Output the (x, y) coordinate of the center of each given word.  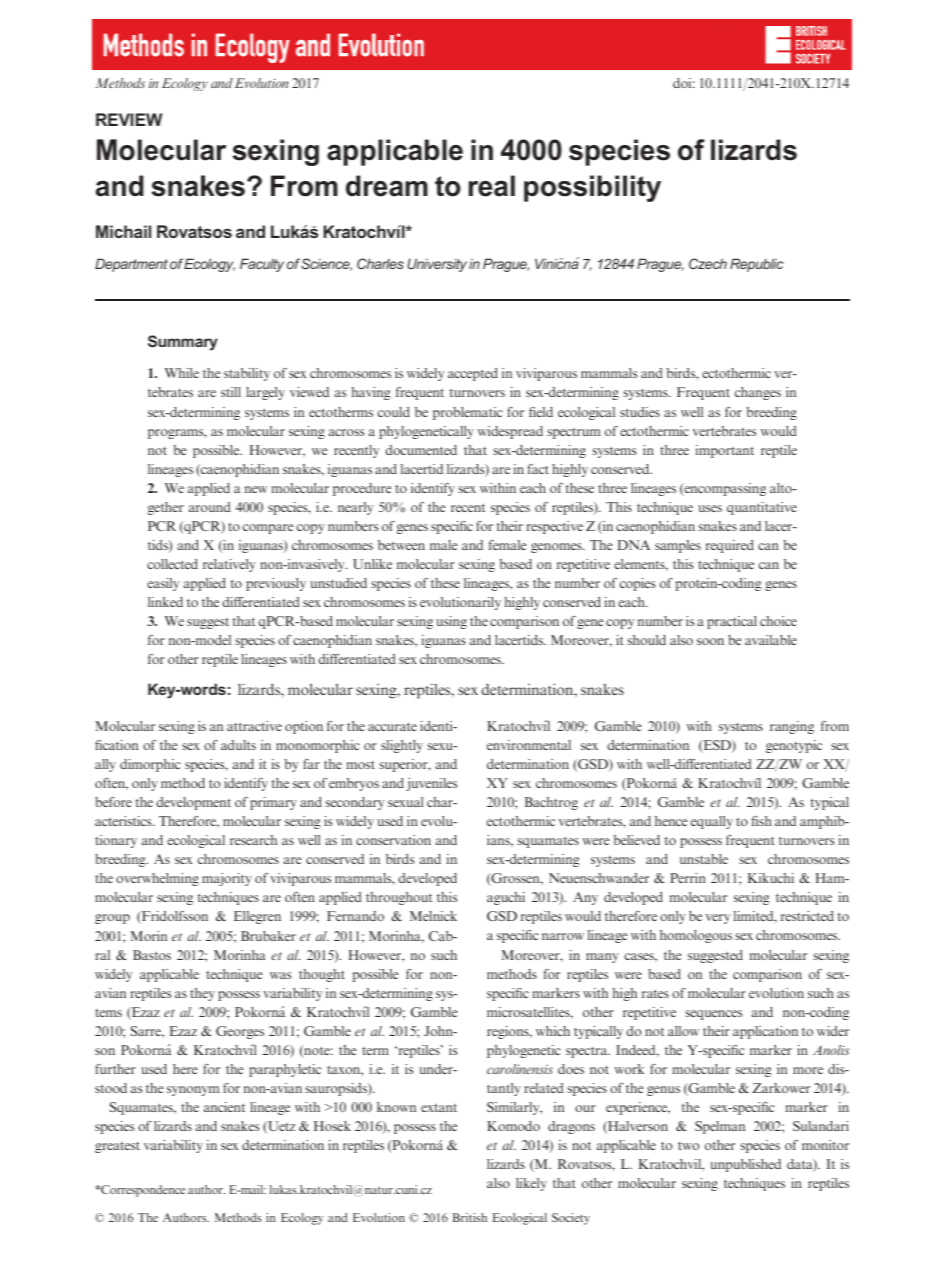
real (492, 186)
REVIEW (129, 119)
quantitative (762, 508)
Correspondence (142, 1191)
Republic (756, 265)
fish (761, 821)
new (256, 489)
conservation (393, 840)
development (193, 803)
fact (538, 469)
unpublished (745, 1165)
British (470, 1217)
